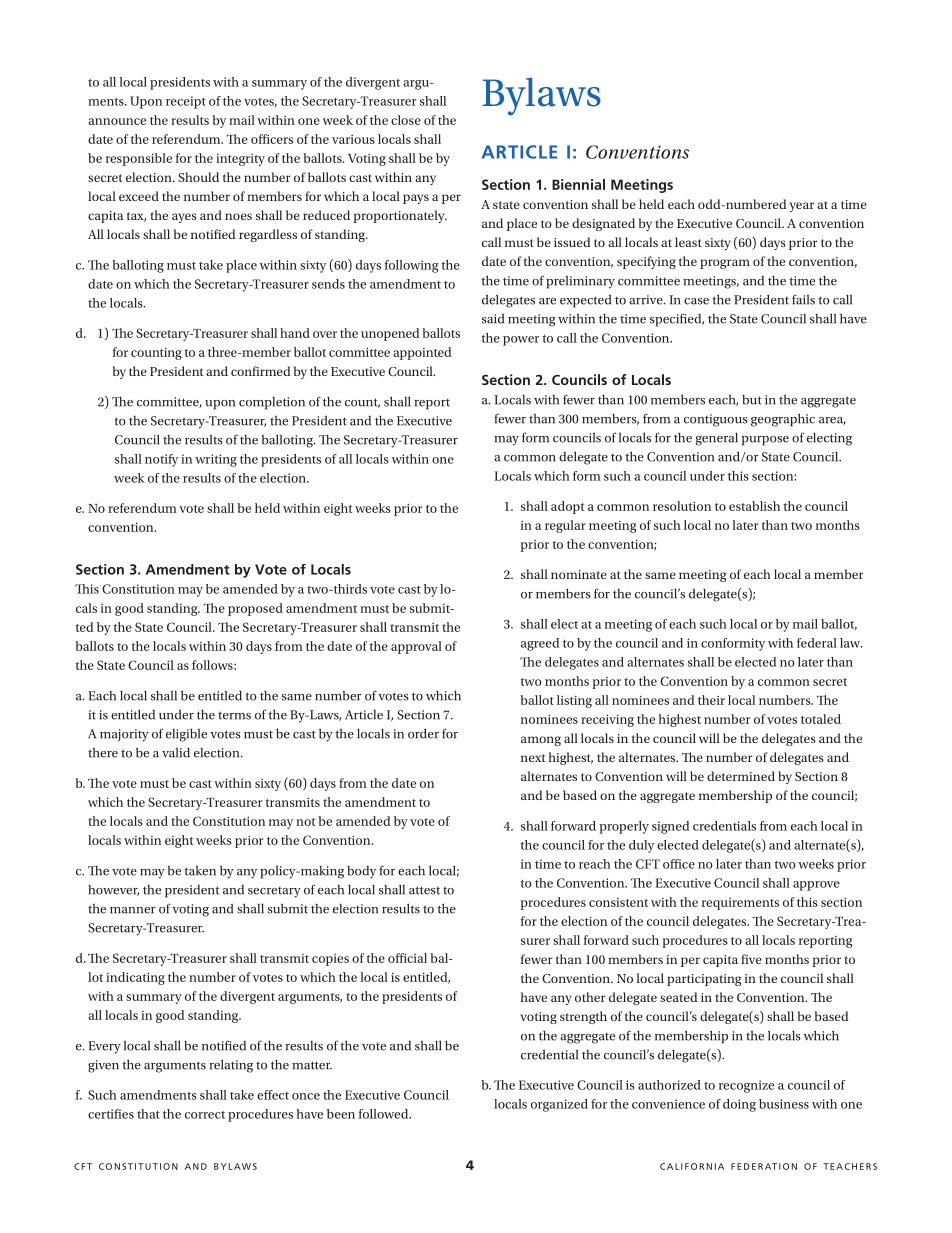 The height and width of the image is (1233, 952). Describe the element at coordinates (423, 733) in the image. I see `order` at that location.
